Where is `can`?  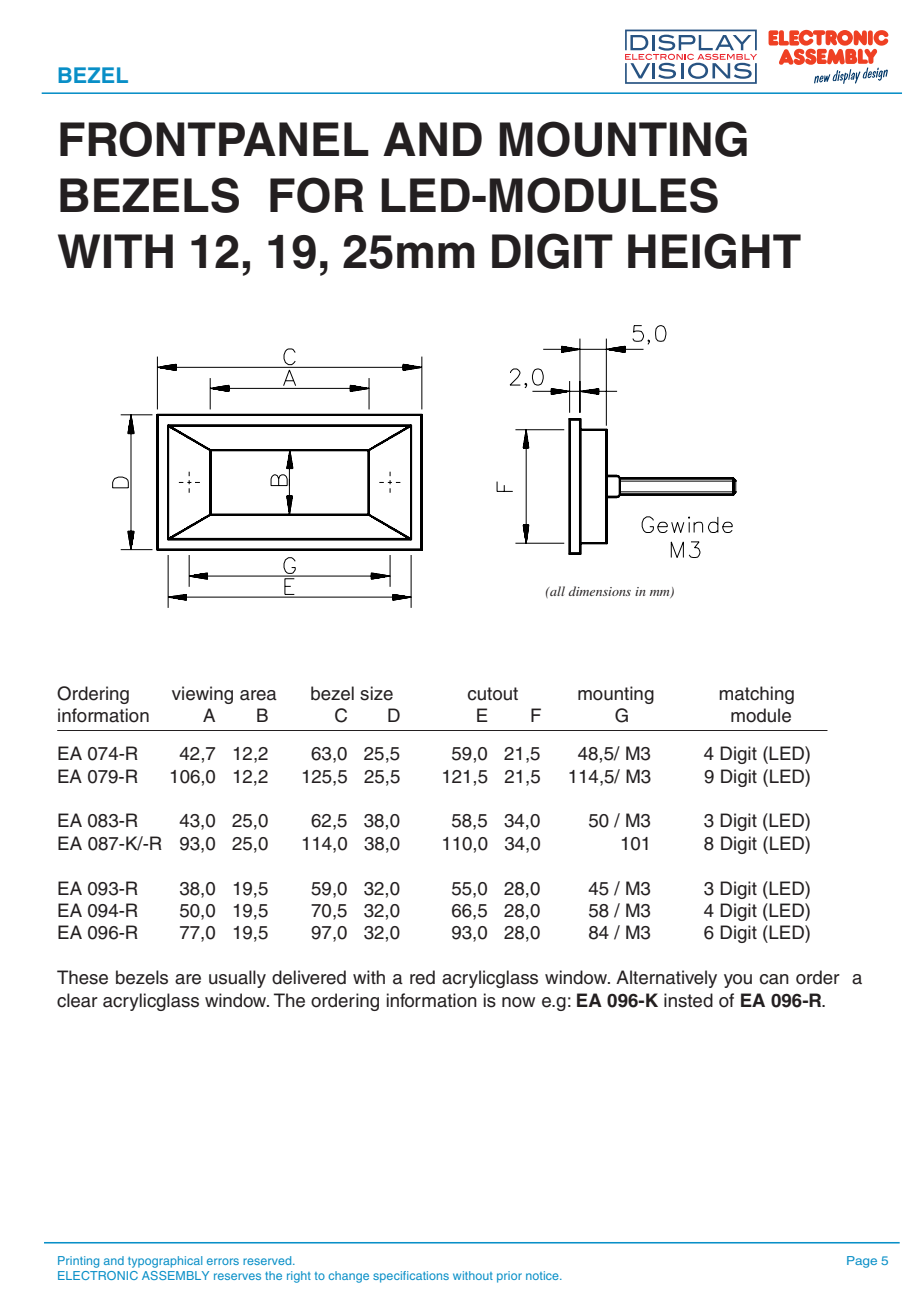 can is located at coordinates (774, 979).
